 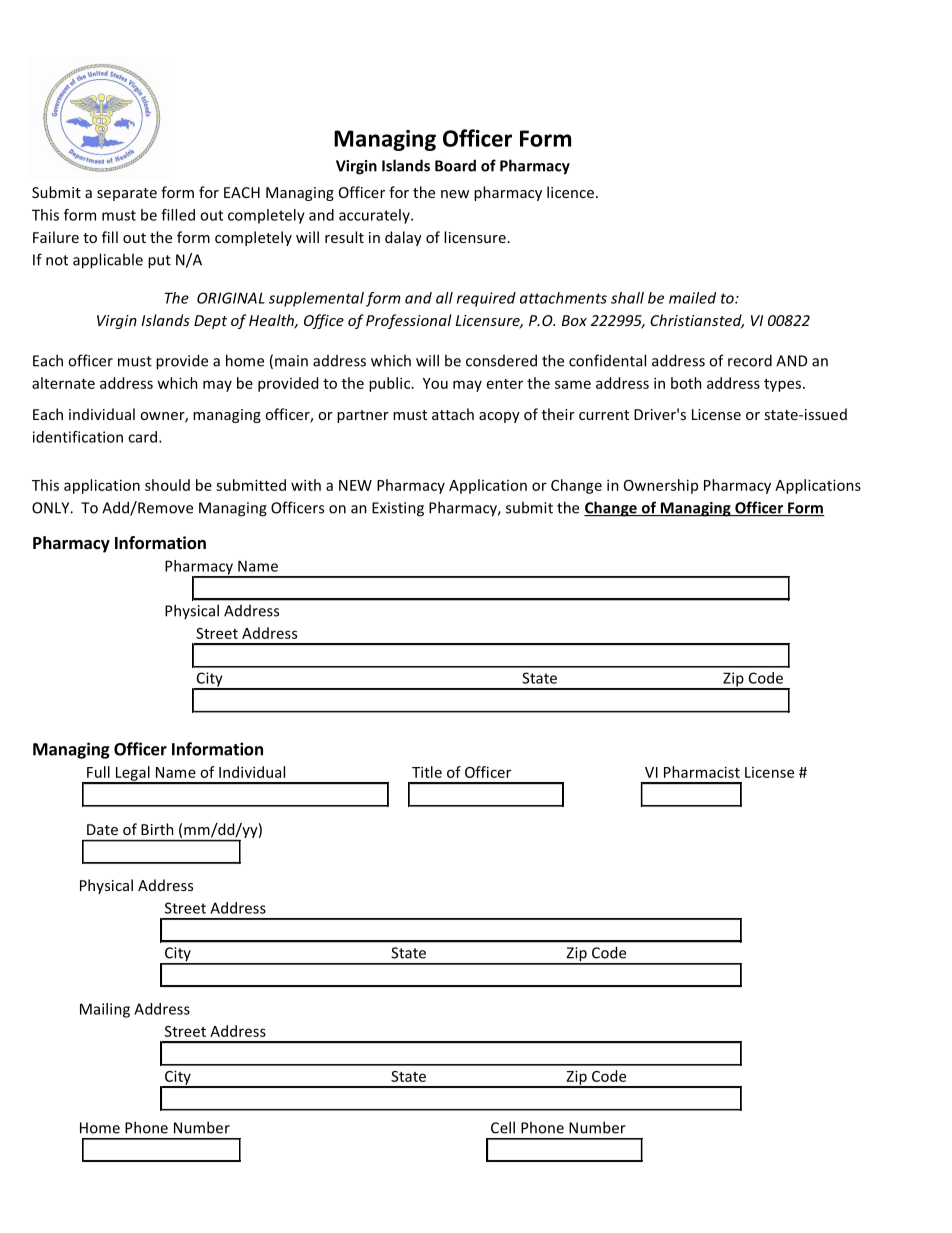 I want to click on Mailing, so click(x=105, y=1010).
